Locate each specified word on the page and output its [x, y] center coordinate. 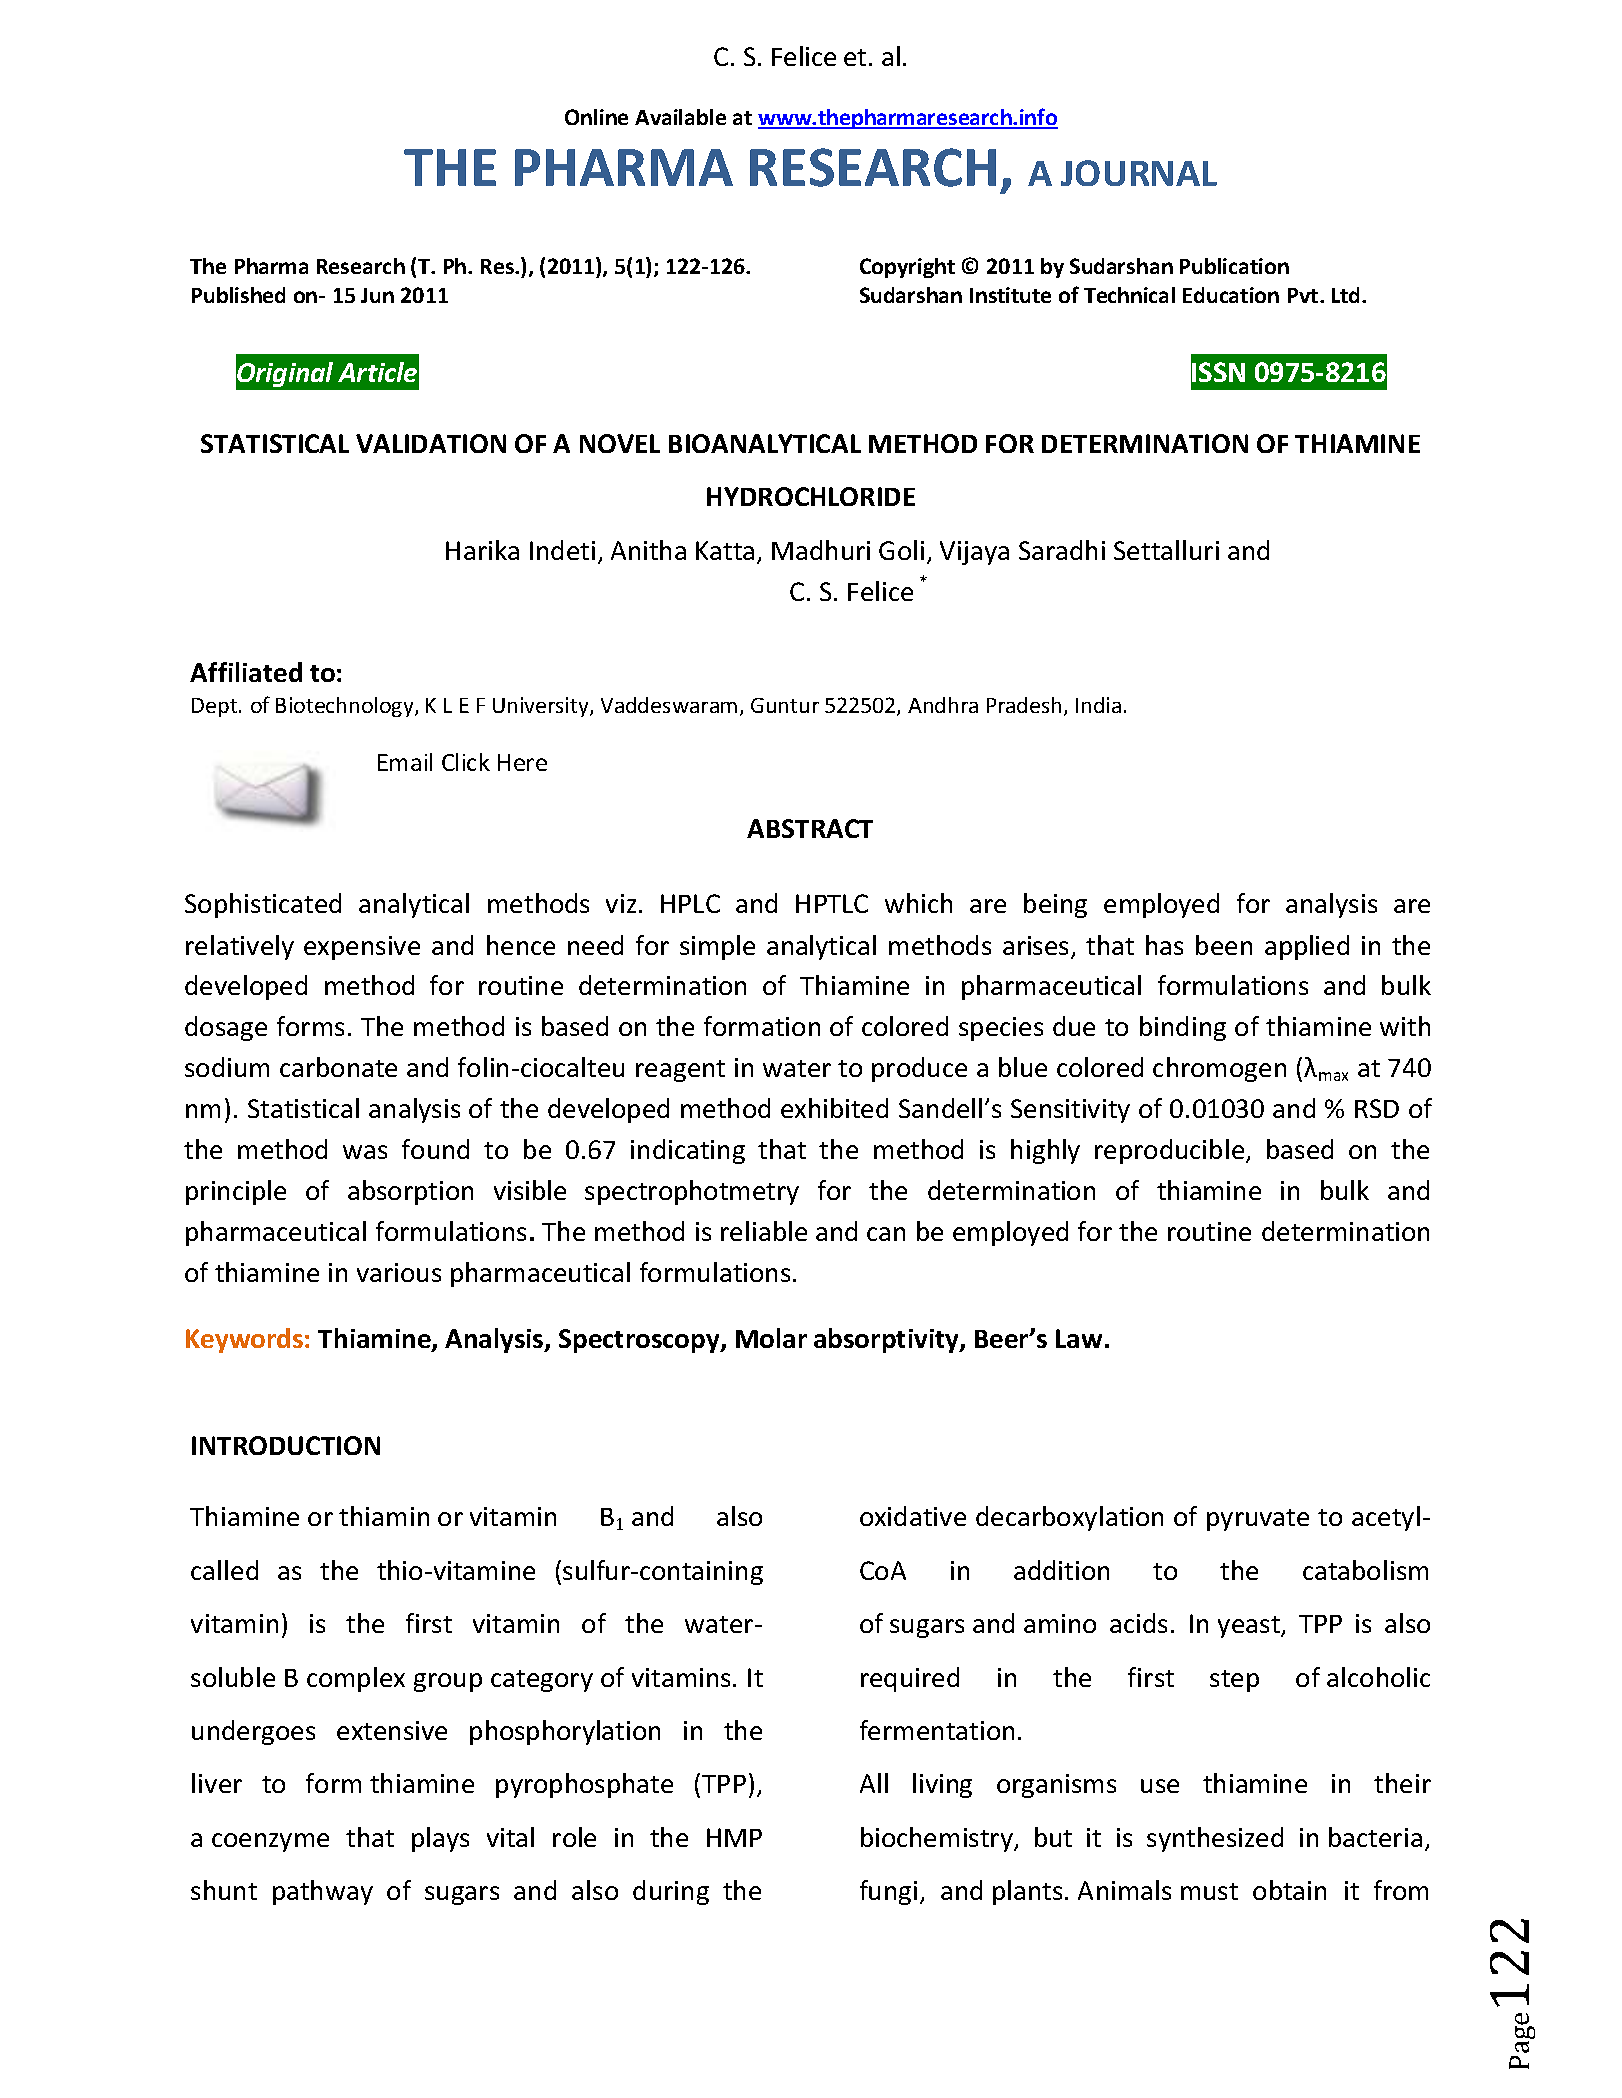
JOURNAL [1139, 173]
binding [1183, 1028]
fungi [888, 1892]
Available [680, 117]
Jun [377, 295]
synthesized [1215, 1839]
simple [717, 947]
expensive [362, 948]
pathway [323, 1892]
